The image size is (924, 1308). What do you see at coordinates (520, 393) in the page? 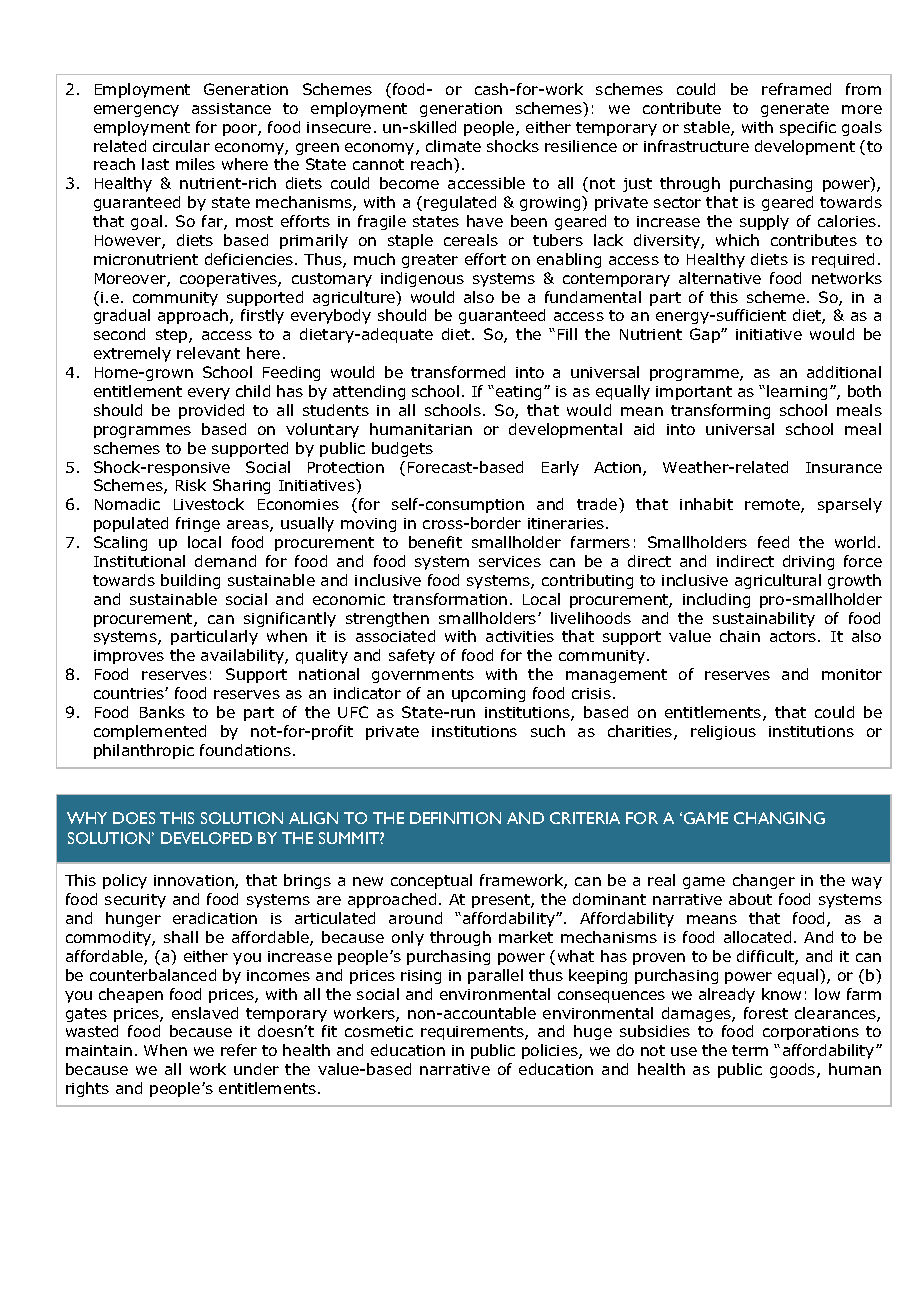
I see `eating` at bounding box center [520, 393].
